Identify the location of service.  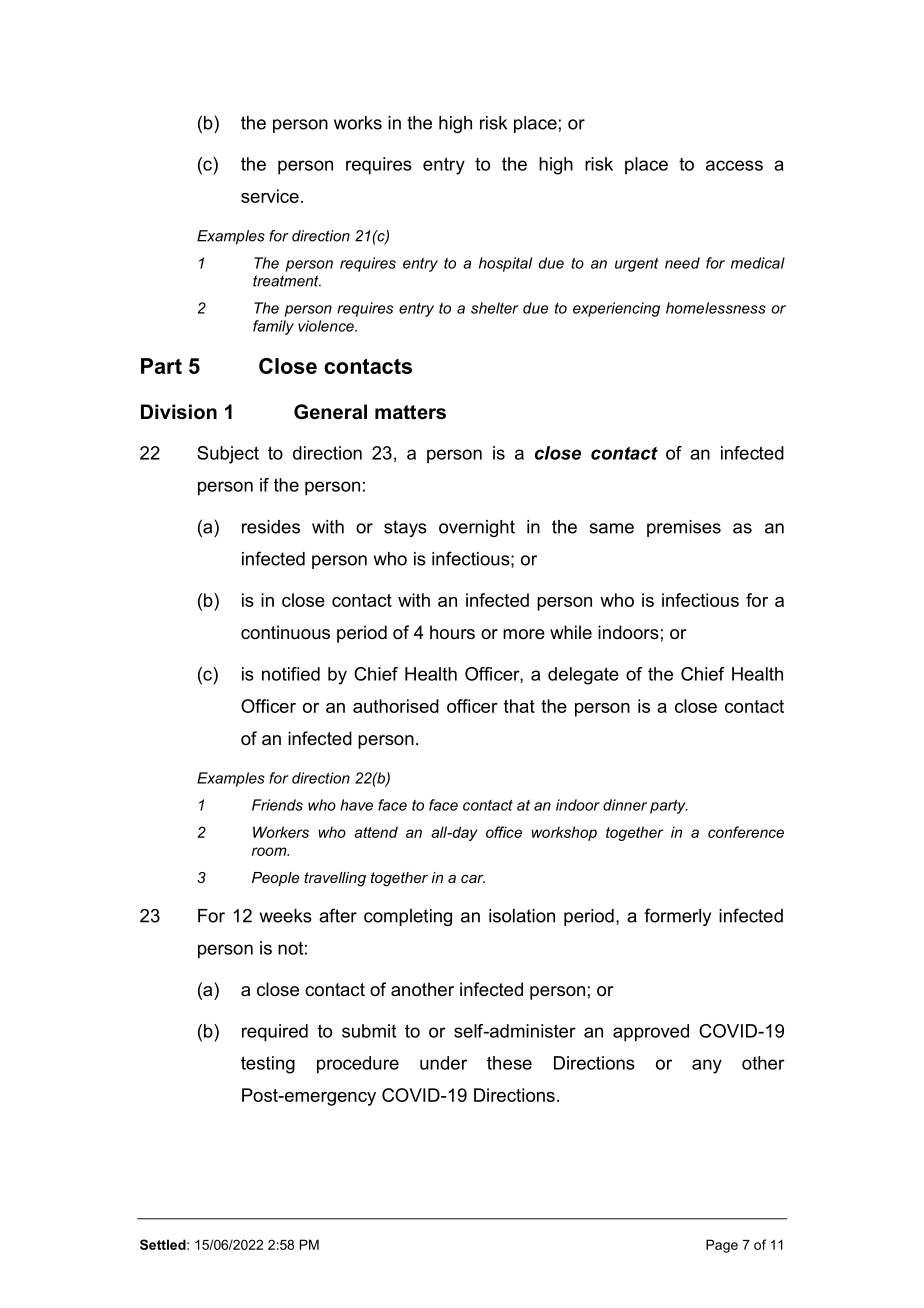
(270, 196).
